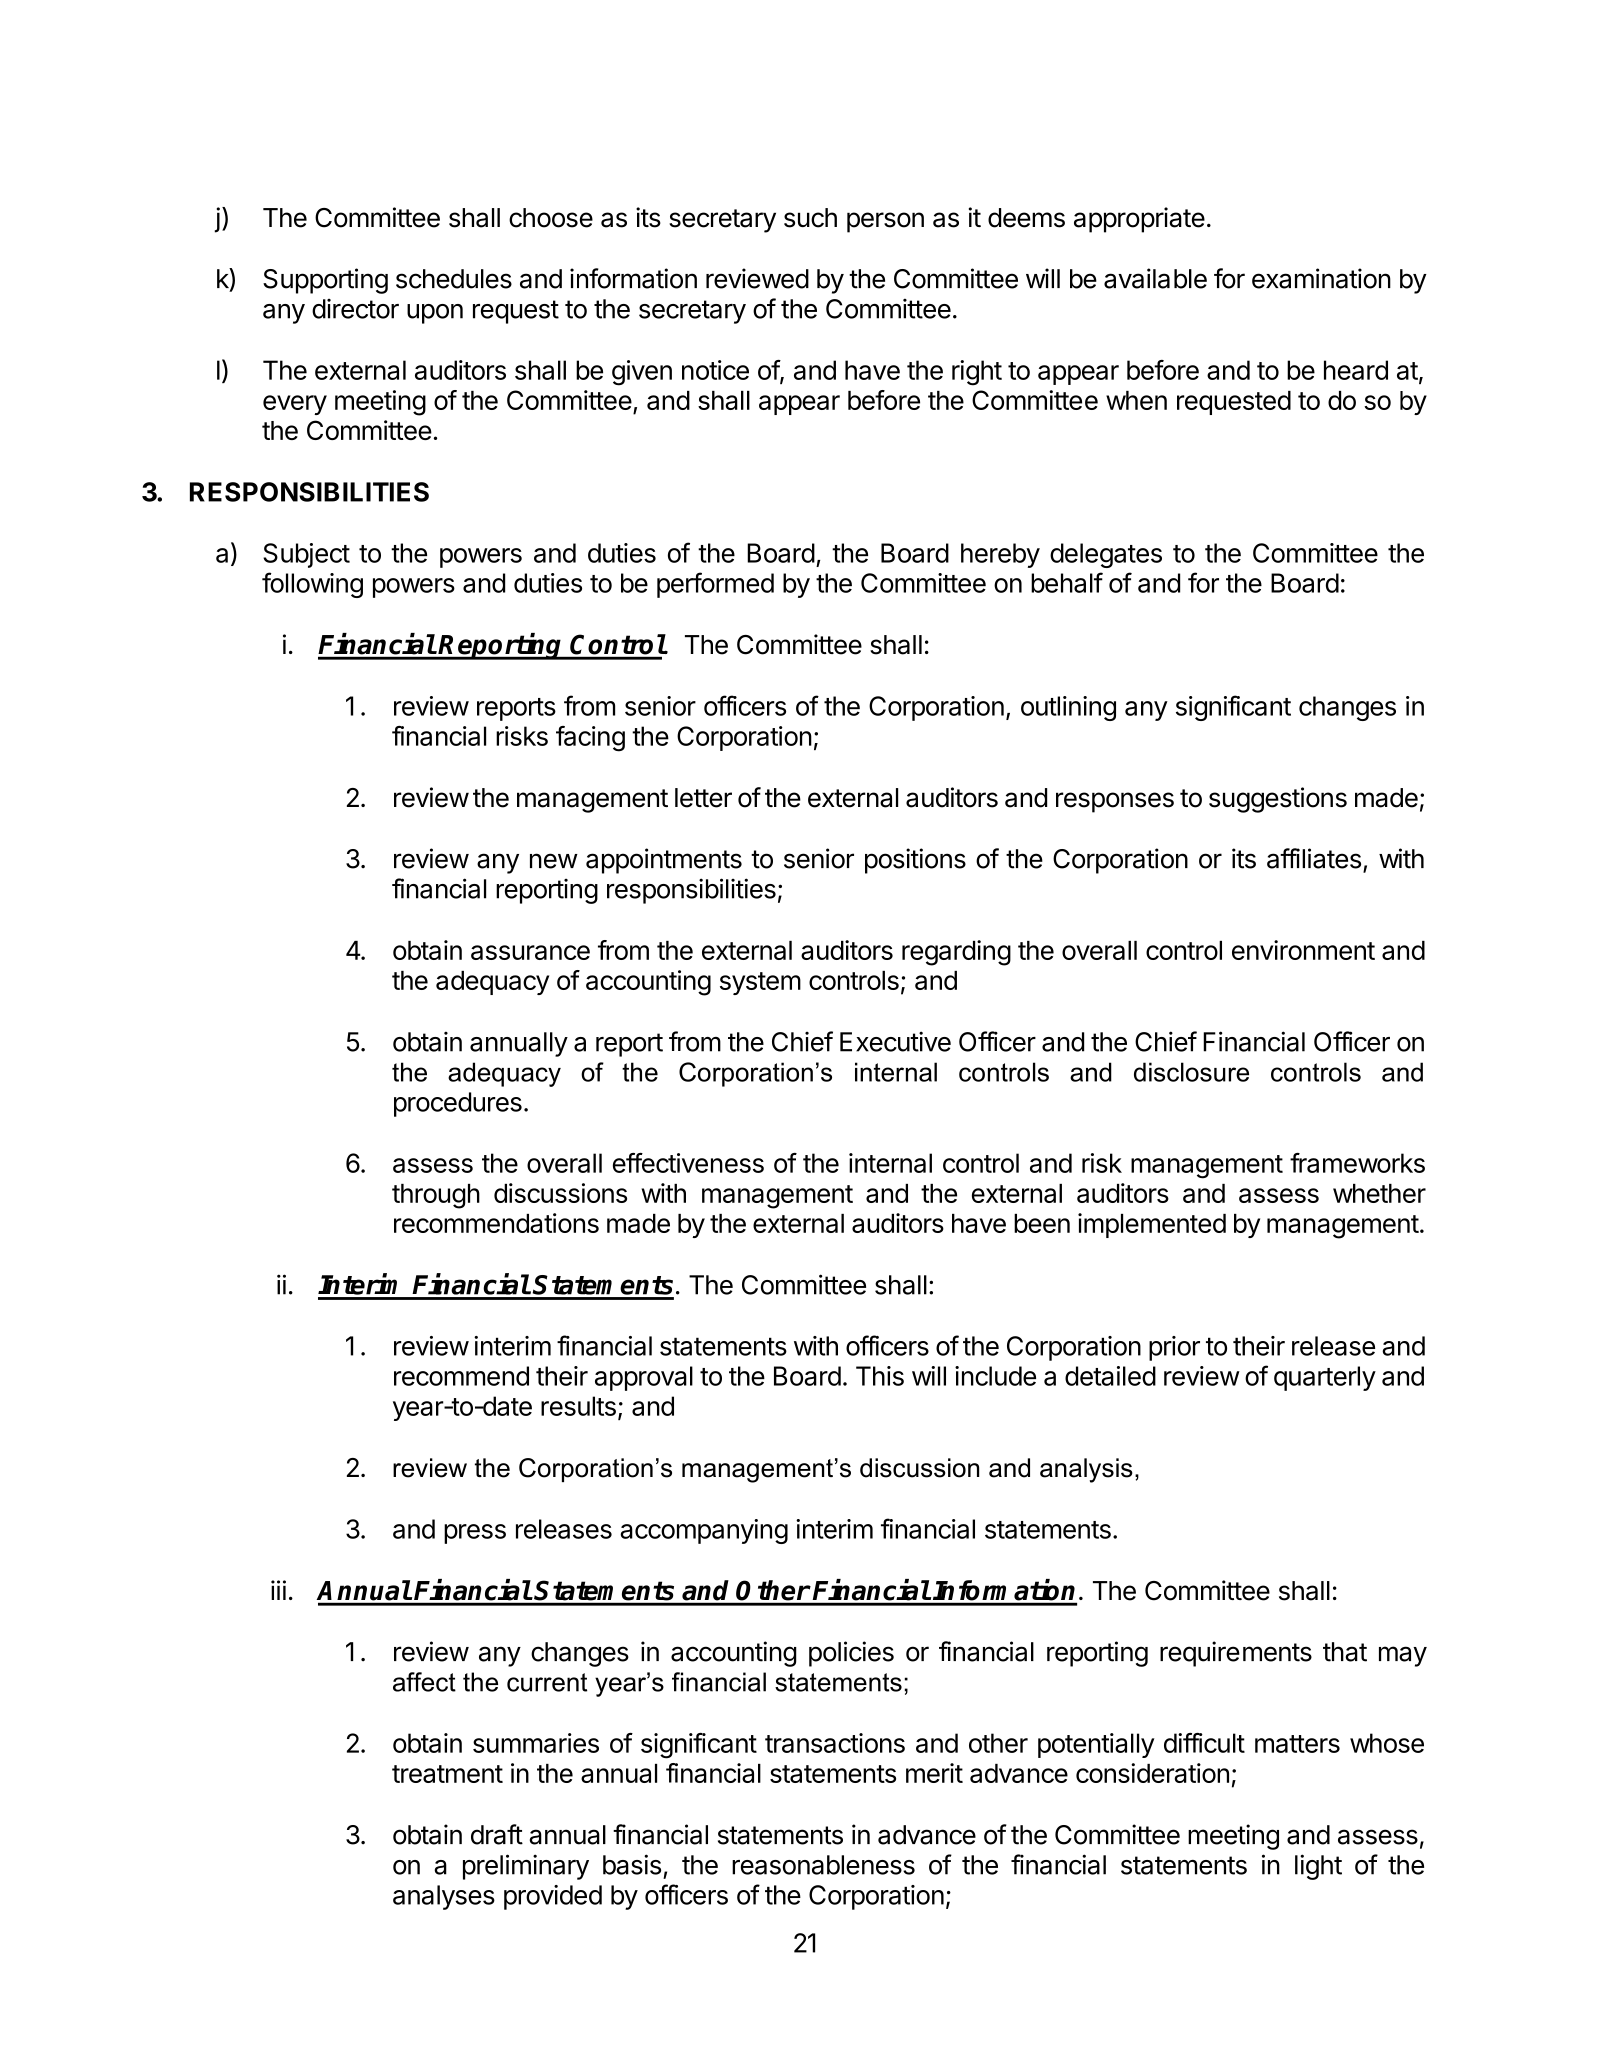 The image size is (1599, 2069). What do you see at coordinates (810, 218) in the screenshot?
I see `such` at bounding box center [810, 218].
